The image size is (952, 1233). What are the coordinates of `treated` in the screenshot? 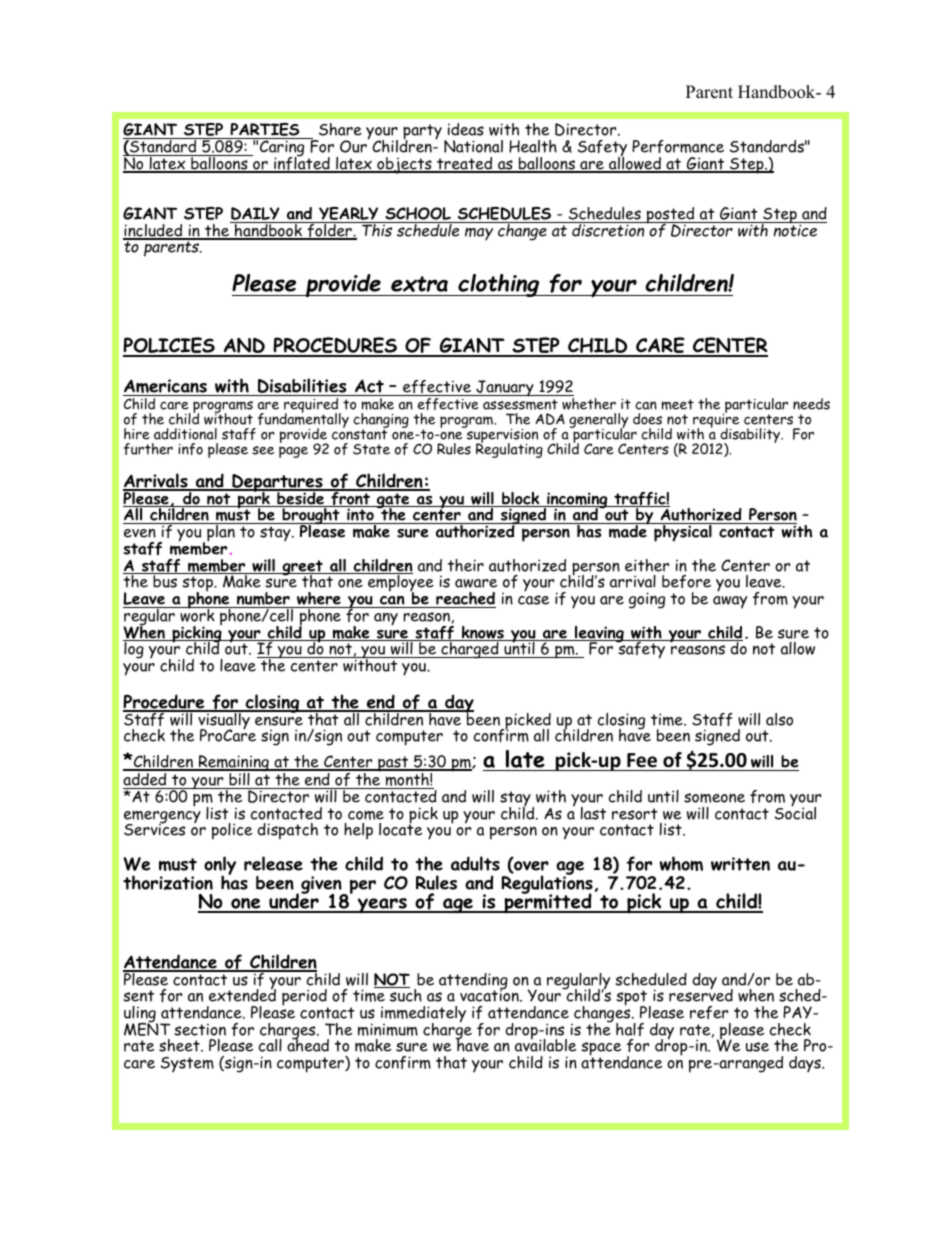 It's located at (465, 164).
